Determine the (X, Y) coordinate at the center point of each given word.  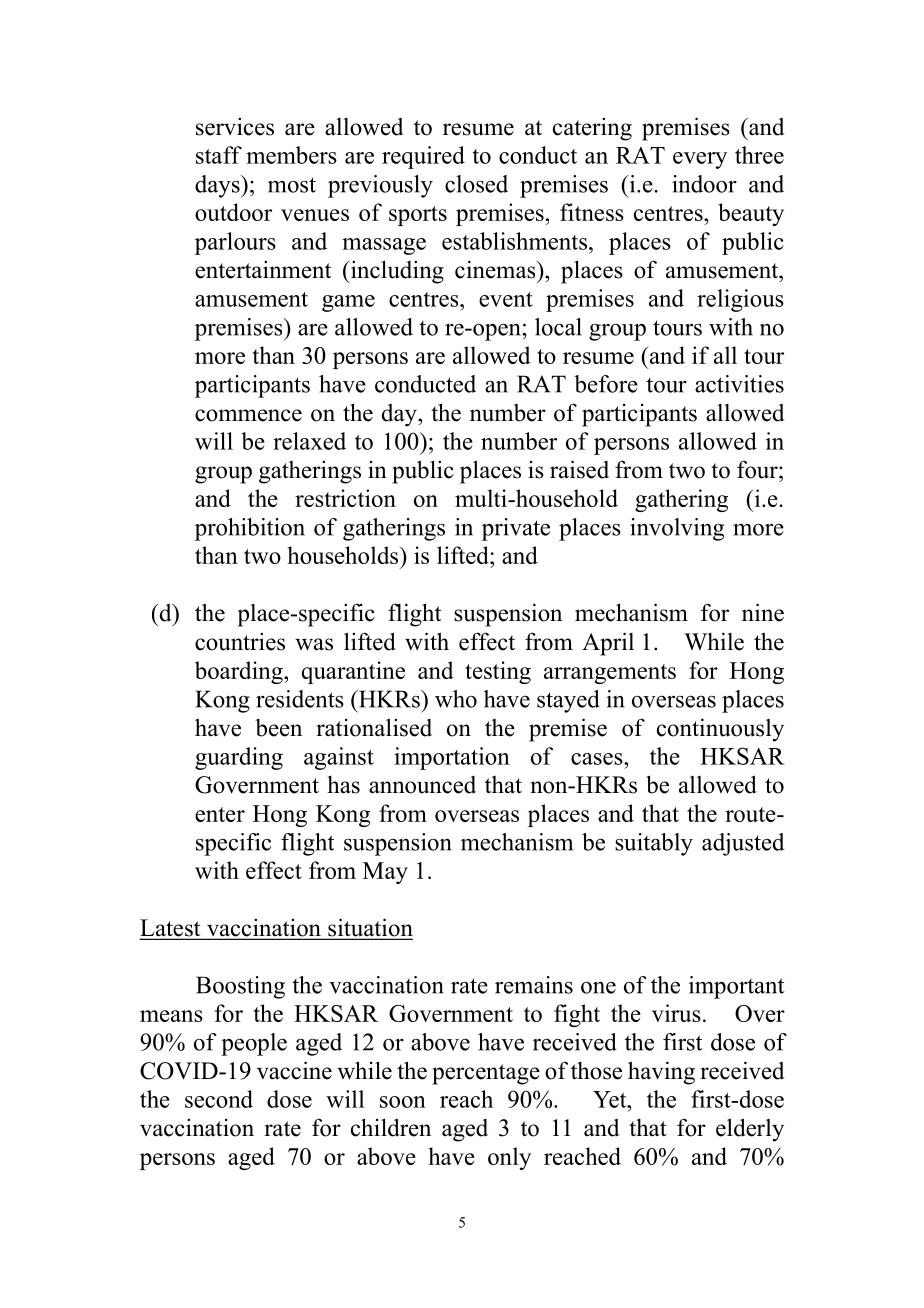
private (516, 529)
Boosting (240, 987)
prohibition (250, 529)
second (219, 1099)
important (737, 987)
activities (739, 384)
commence (248, 415)
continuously (720, 730)
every (700, 160)
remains (534, 985)
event (506, 299)
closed (476, 184)
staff (219, 155)
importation (452, 758)
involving (677, 529)
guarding (239, 758)
